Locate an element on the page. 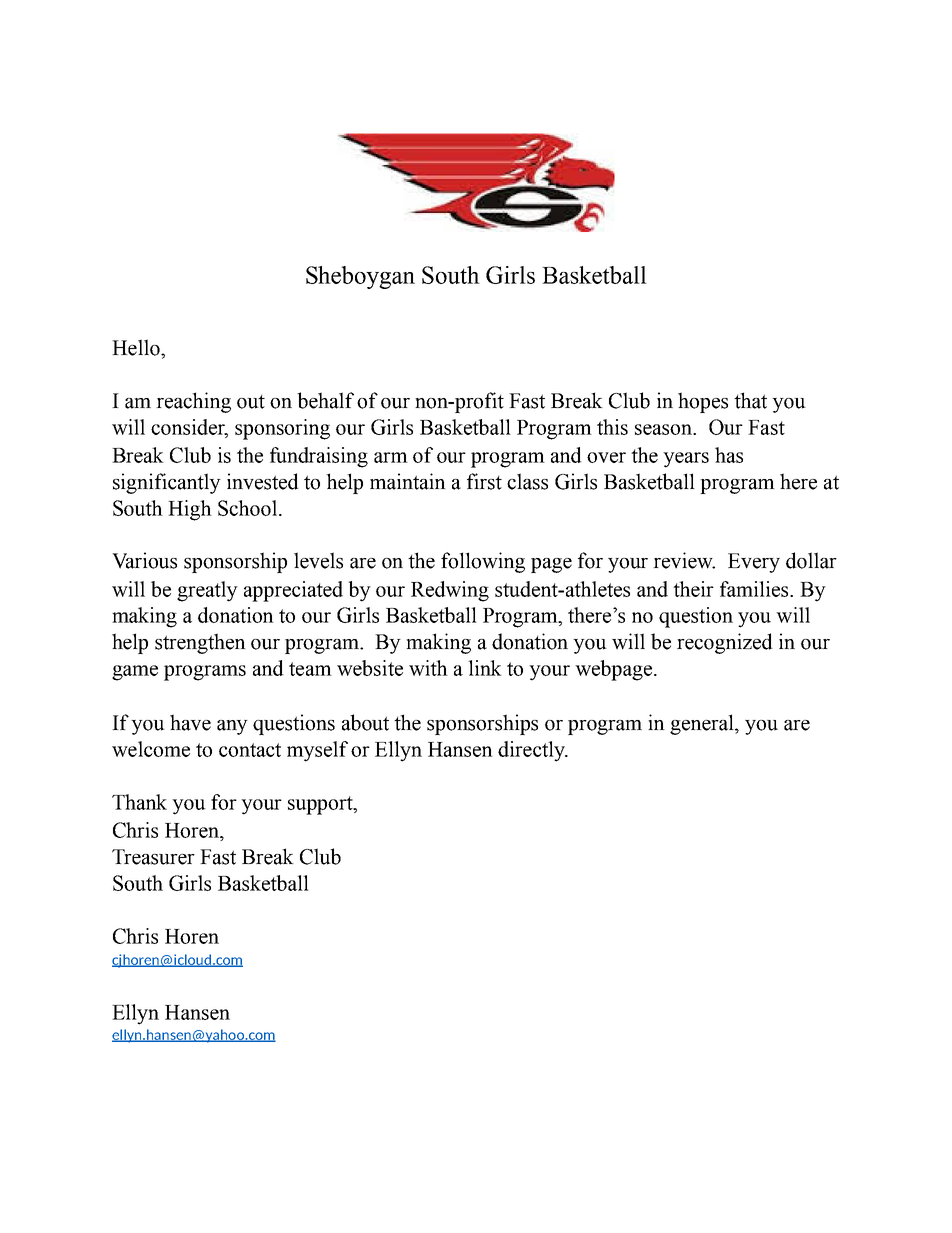 Image resolution: width=952 pixels, height=1233 pixels. invested is located at coordinates (263, 481).
